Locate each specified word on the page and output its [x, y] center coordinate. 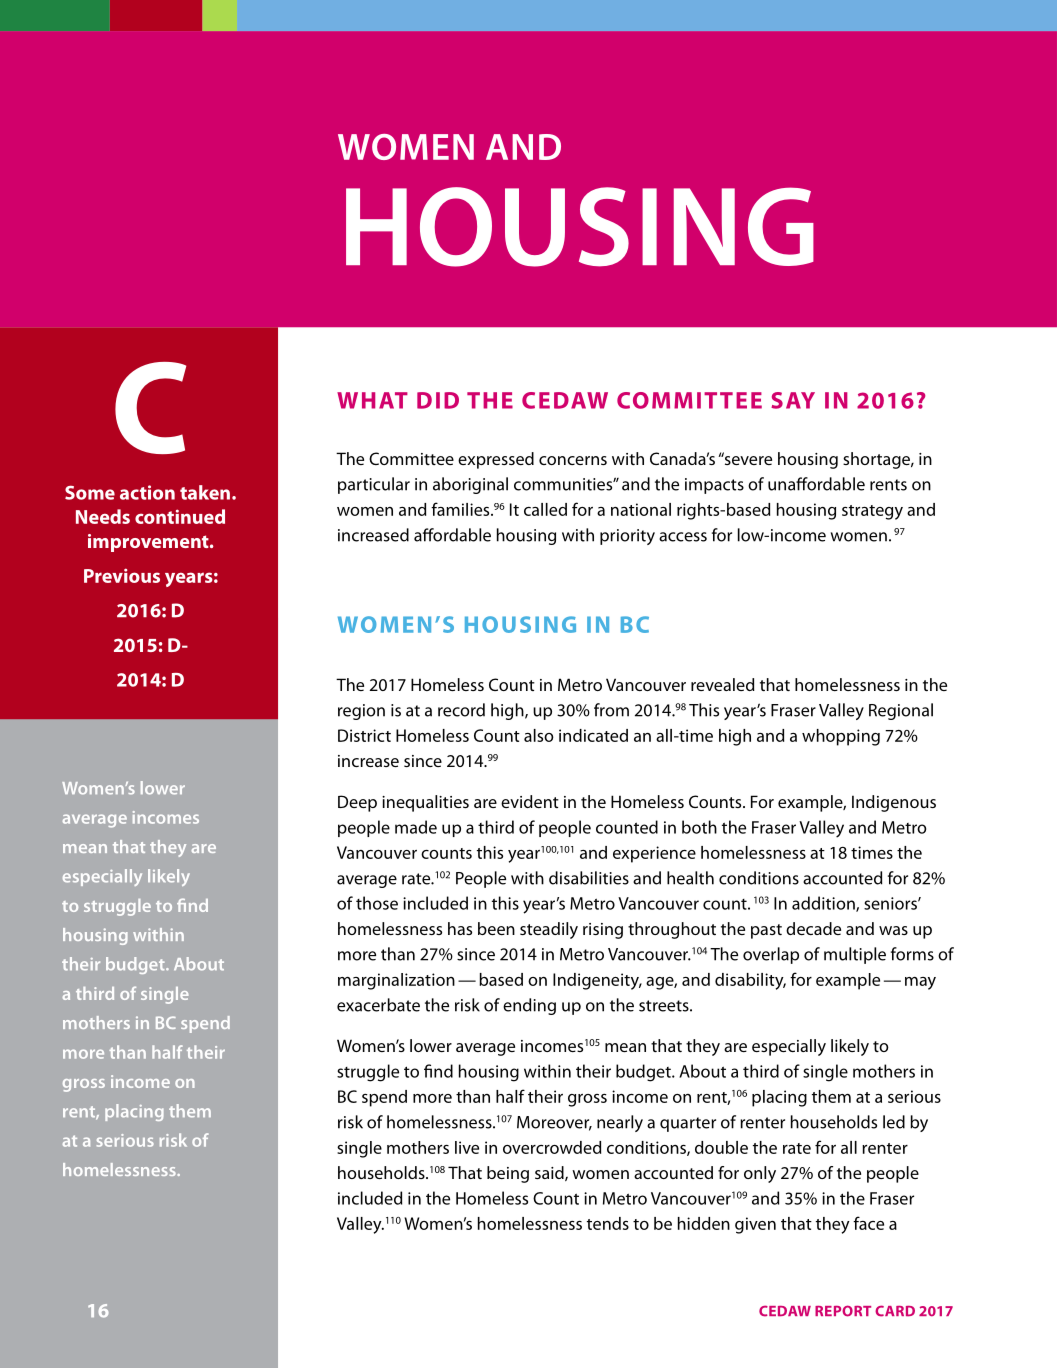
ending [529, 1006]
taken [205, 492]
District [364, 735]
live [467, 1147]
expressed [496, 460]
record [461, 710]
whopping [841, 737]
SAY [793, 400]
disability [750, 981]
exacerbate [378, 1005]
